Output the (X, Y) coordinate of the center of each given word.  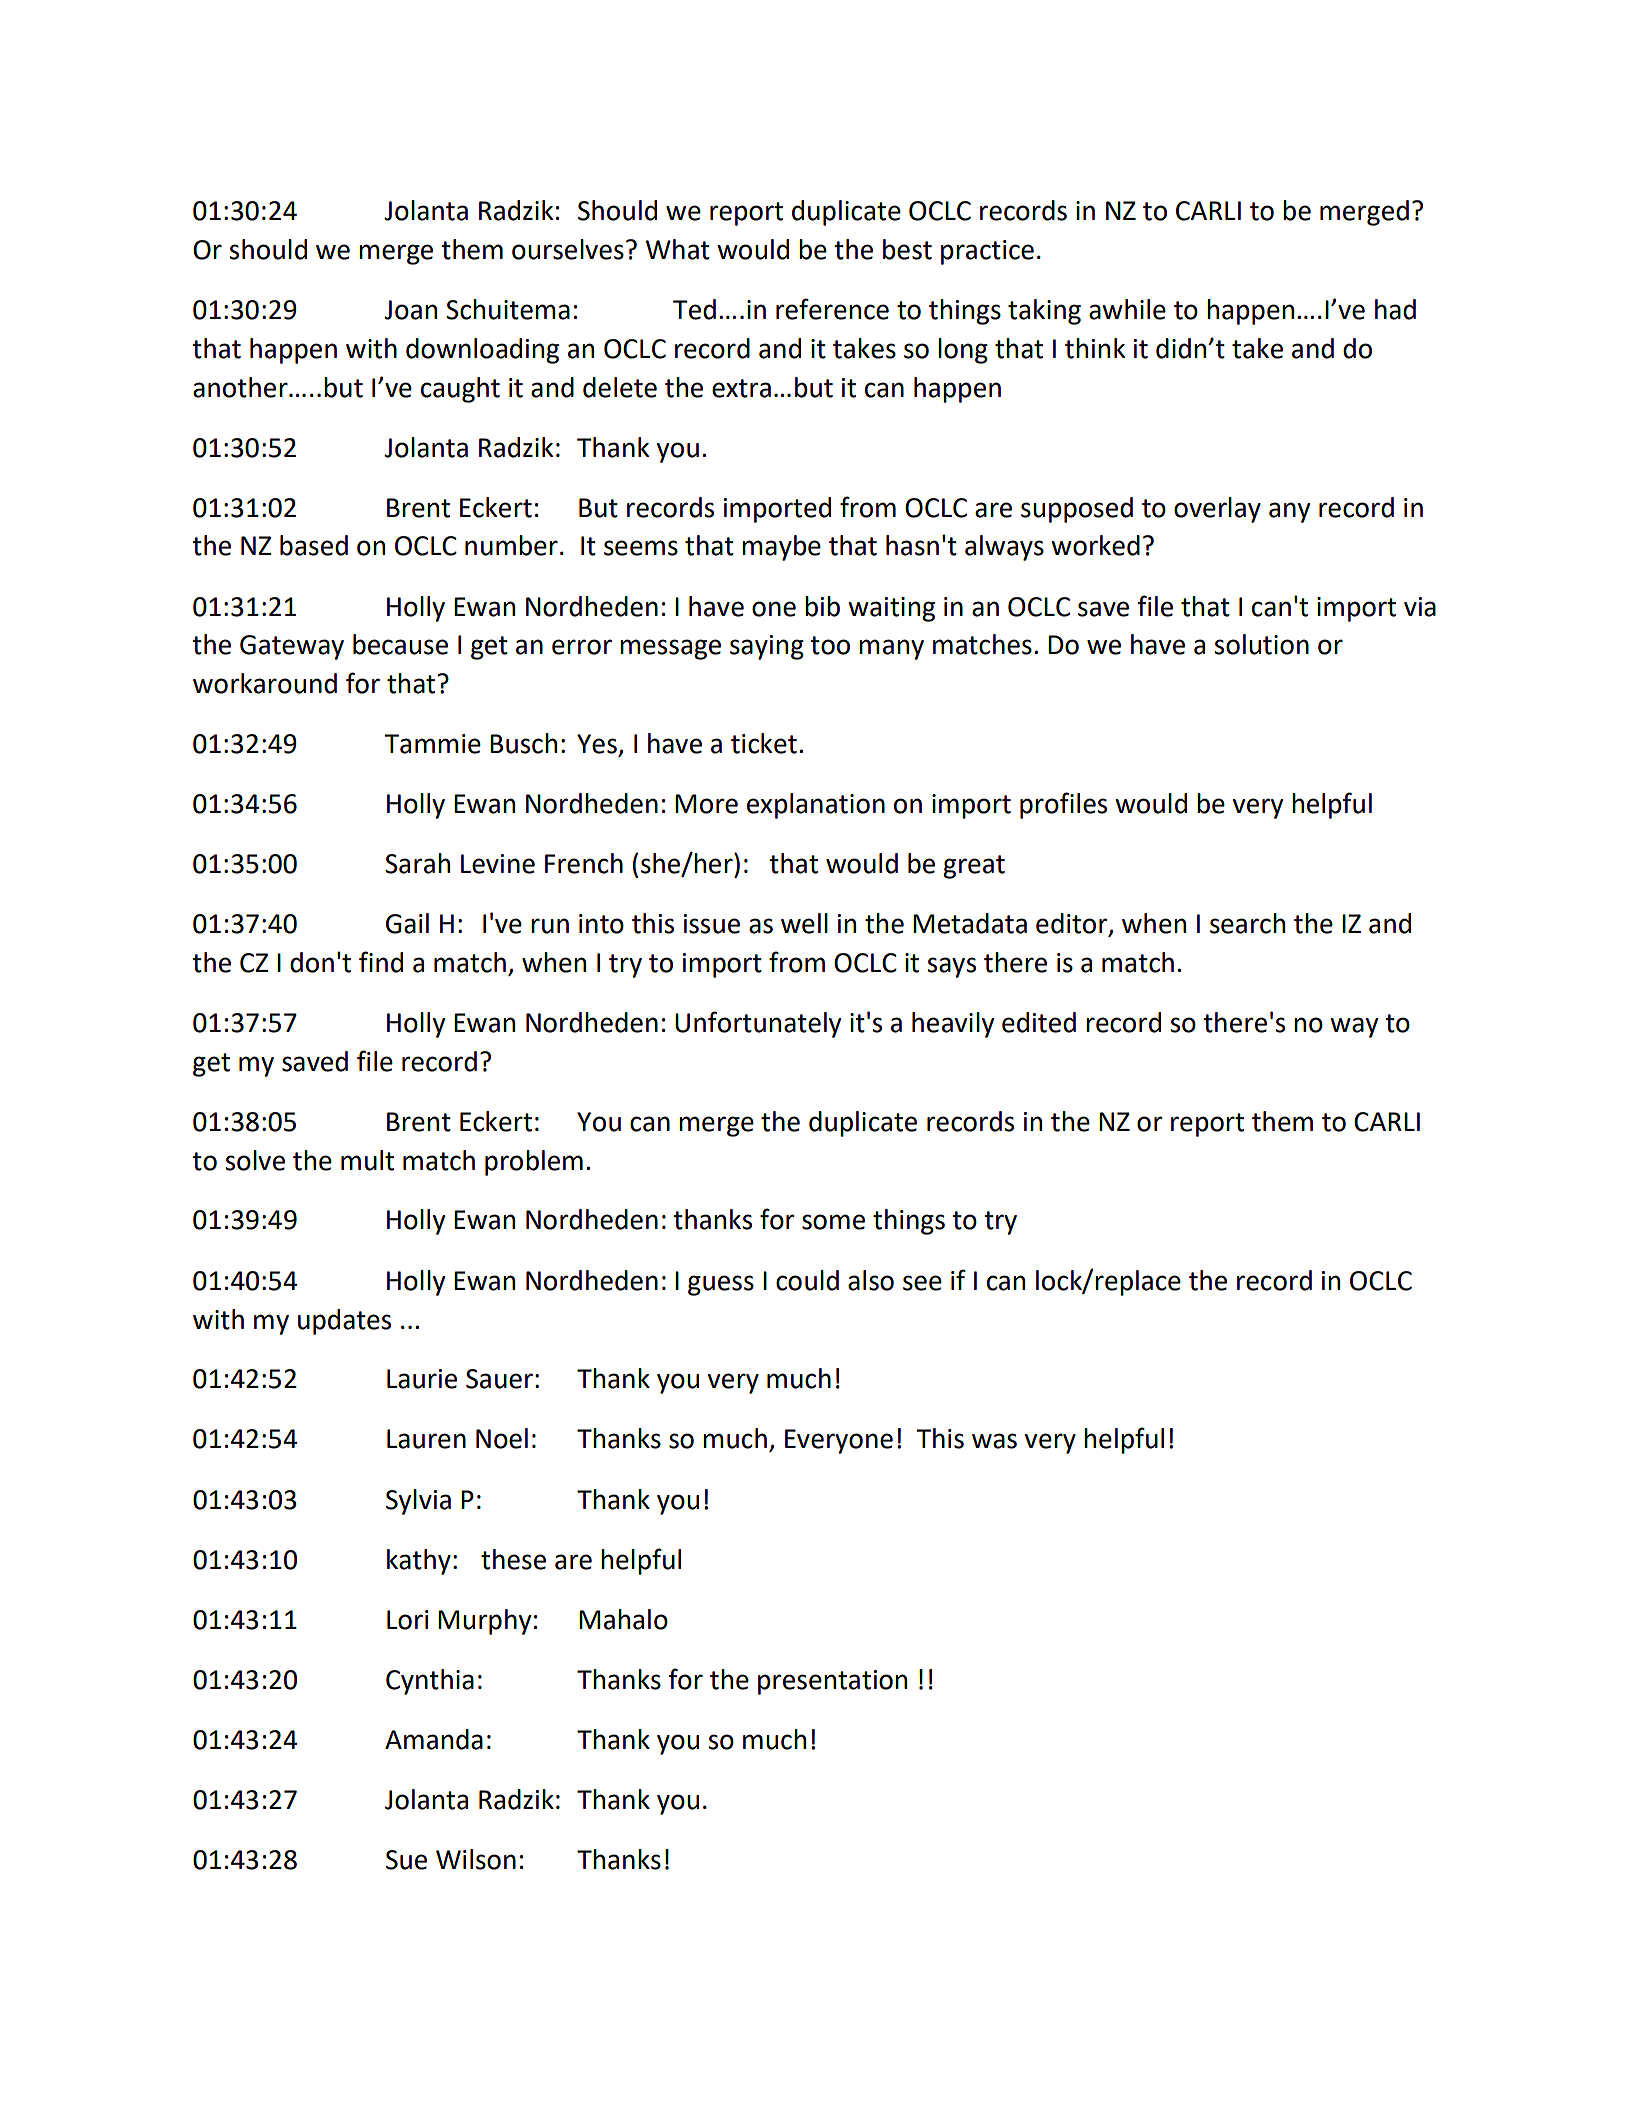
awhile (1127, 309)
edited (1039, 1022)
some (833, 1222)
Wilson (476, 1859)
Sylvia (418, 1502)
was (994, 1441)
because (400, 644)
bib (822, 606)
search (1247, 923)
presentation (832, 1682)
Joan (410, 310)
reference (832, 309)
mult (367, 1160)
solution (1261, 644)
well (804, 923)
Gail (407, 923)
